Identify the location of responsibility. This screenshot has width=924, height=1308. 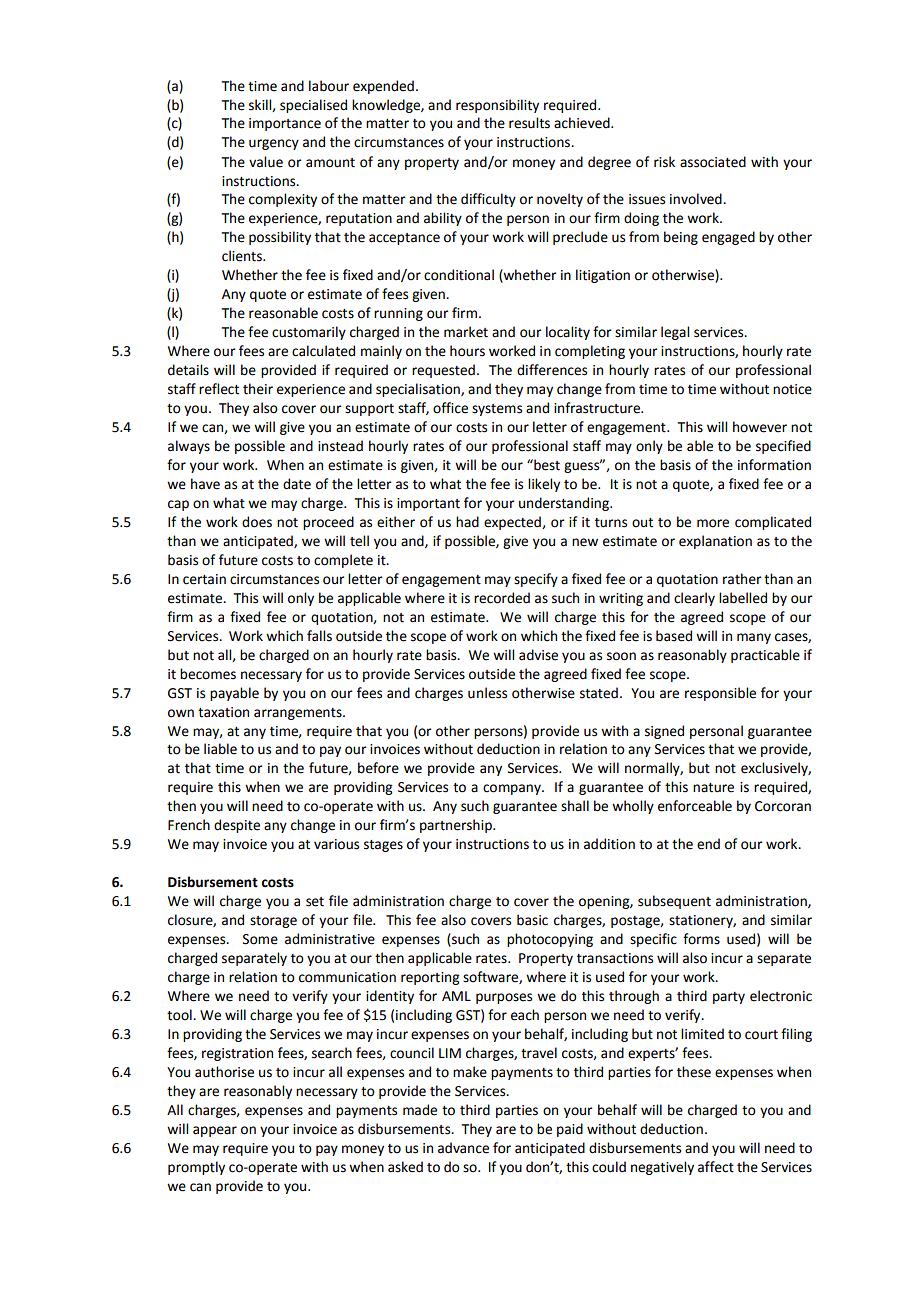
(497, 106).
